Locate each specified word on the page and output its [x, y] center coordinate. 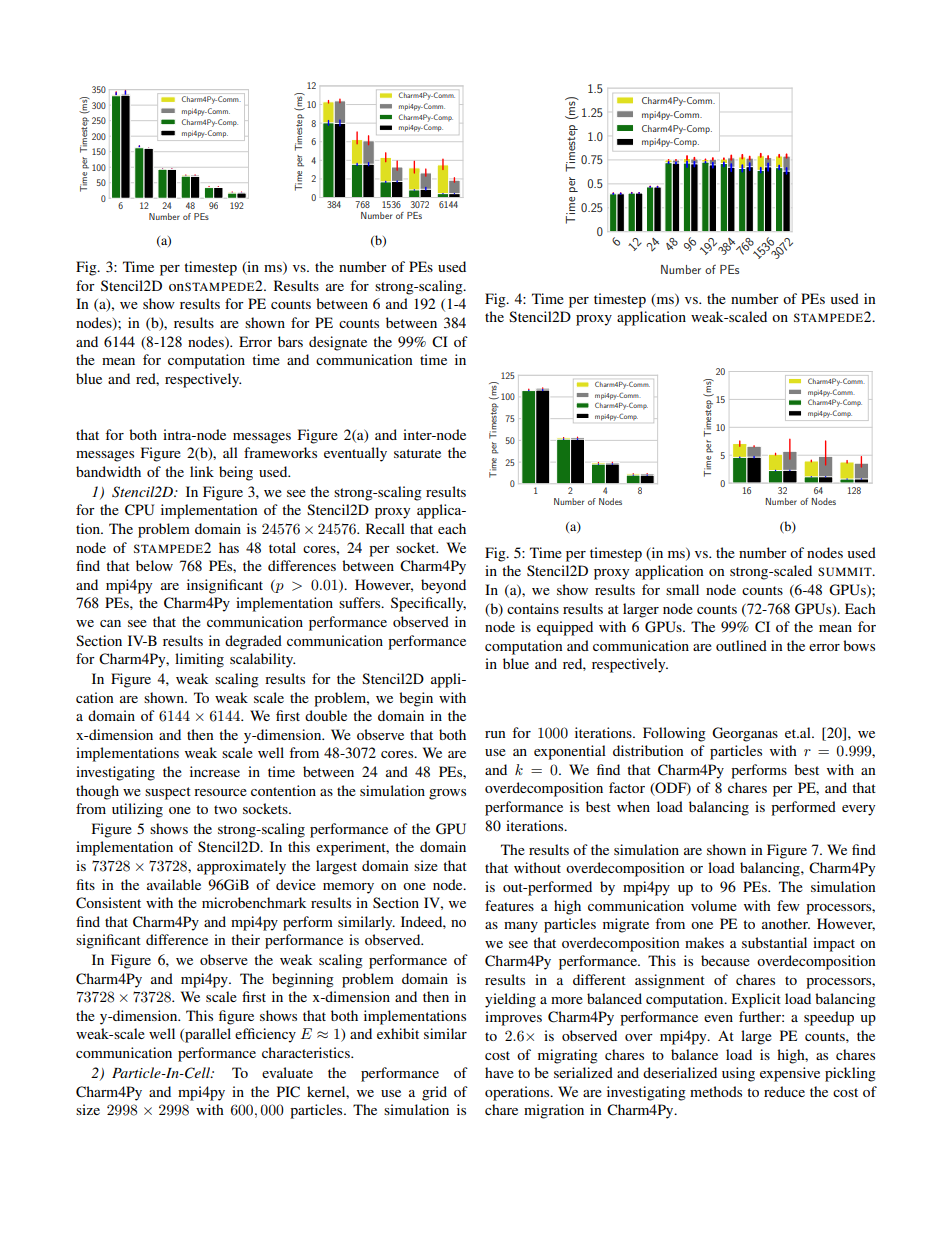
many [521, 927]
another [786, 923]
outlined [741, 645]
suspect [168, 793]
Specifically [428, 604]
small [682, 589]
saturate [417, 453]
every [858, 810]
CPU [139, 510]
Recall [385, 528]
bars [290, 341]
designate [338, 343]
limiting [199, 660]
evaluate [287, 1072]
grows [447, 794]
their [245, 939]
